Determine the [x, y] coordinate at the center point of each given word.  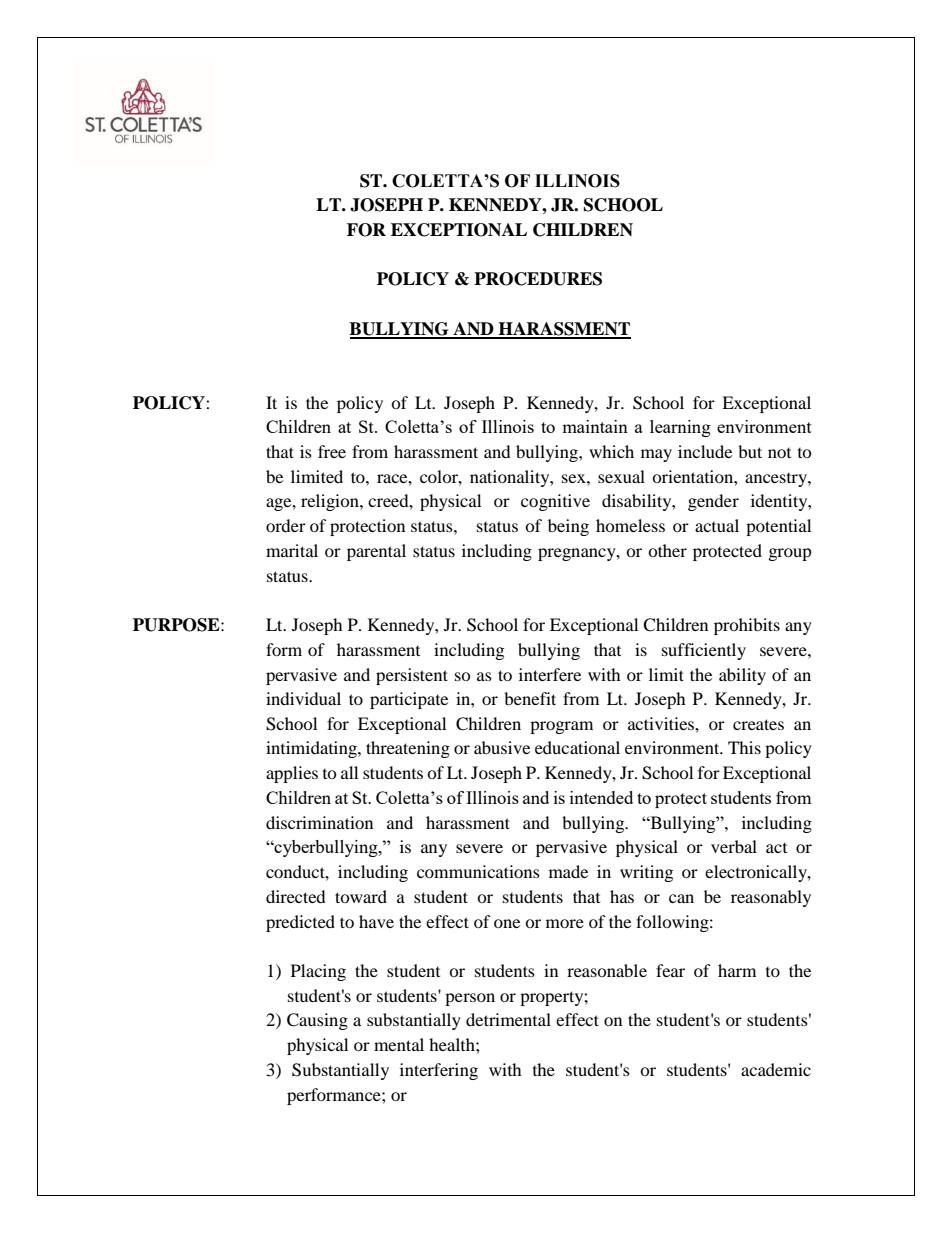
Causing [317, 1021]
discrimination [319, 822]
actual [717, 525]
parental [376, 552]
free [332, 451]
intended [601, 797]
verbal [734, 846]
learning [680, 428]
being [568, 527]
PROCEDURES [538, 279]
